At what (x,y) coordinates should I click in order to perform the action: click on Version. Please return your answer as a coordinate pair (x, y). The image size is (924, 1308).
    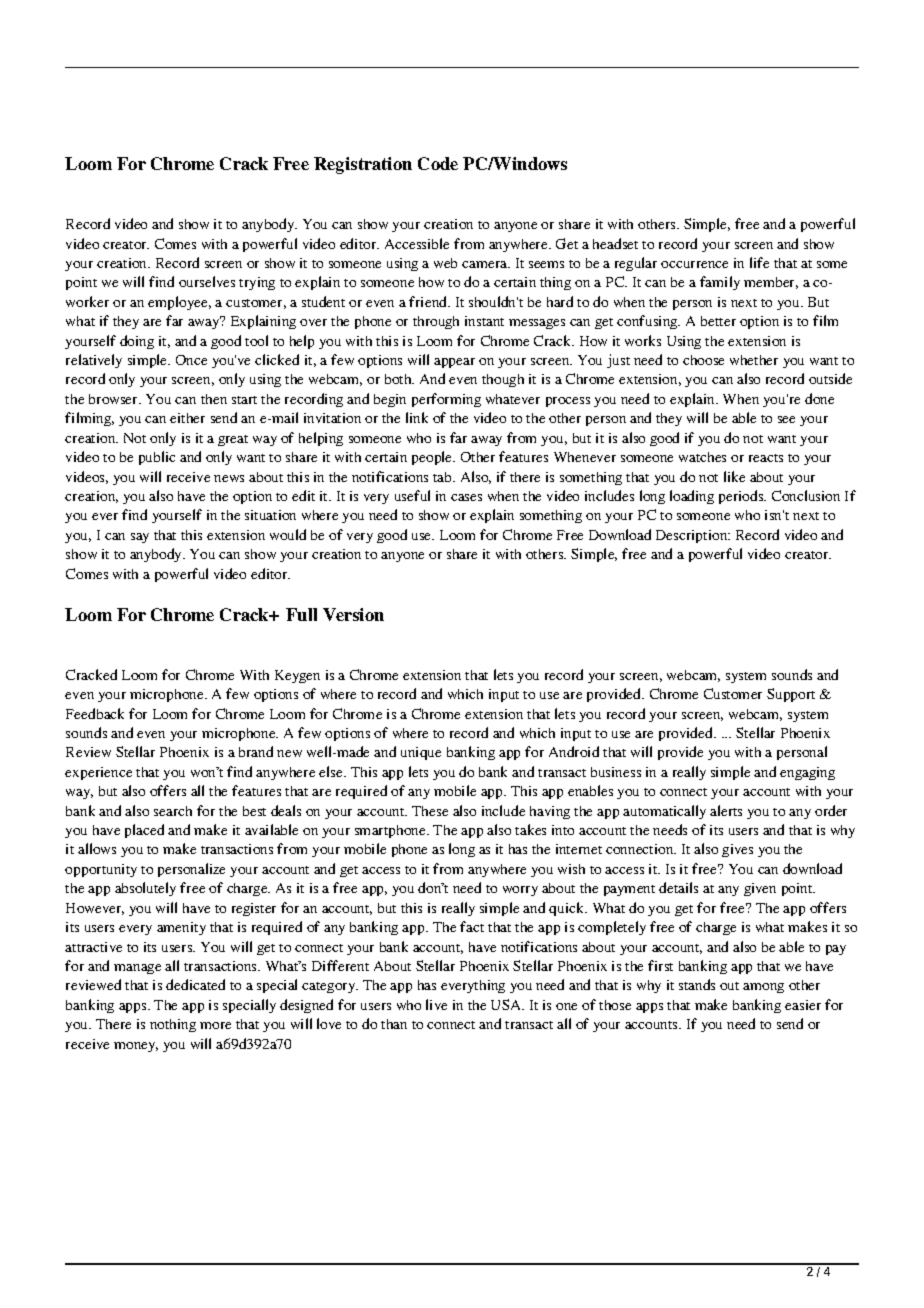
    Looking at the image, I should click on (353, 614).
